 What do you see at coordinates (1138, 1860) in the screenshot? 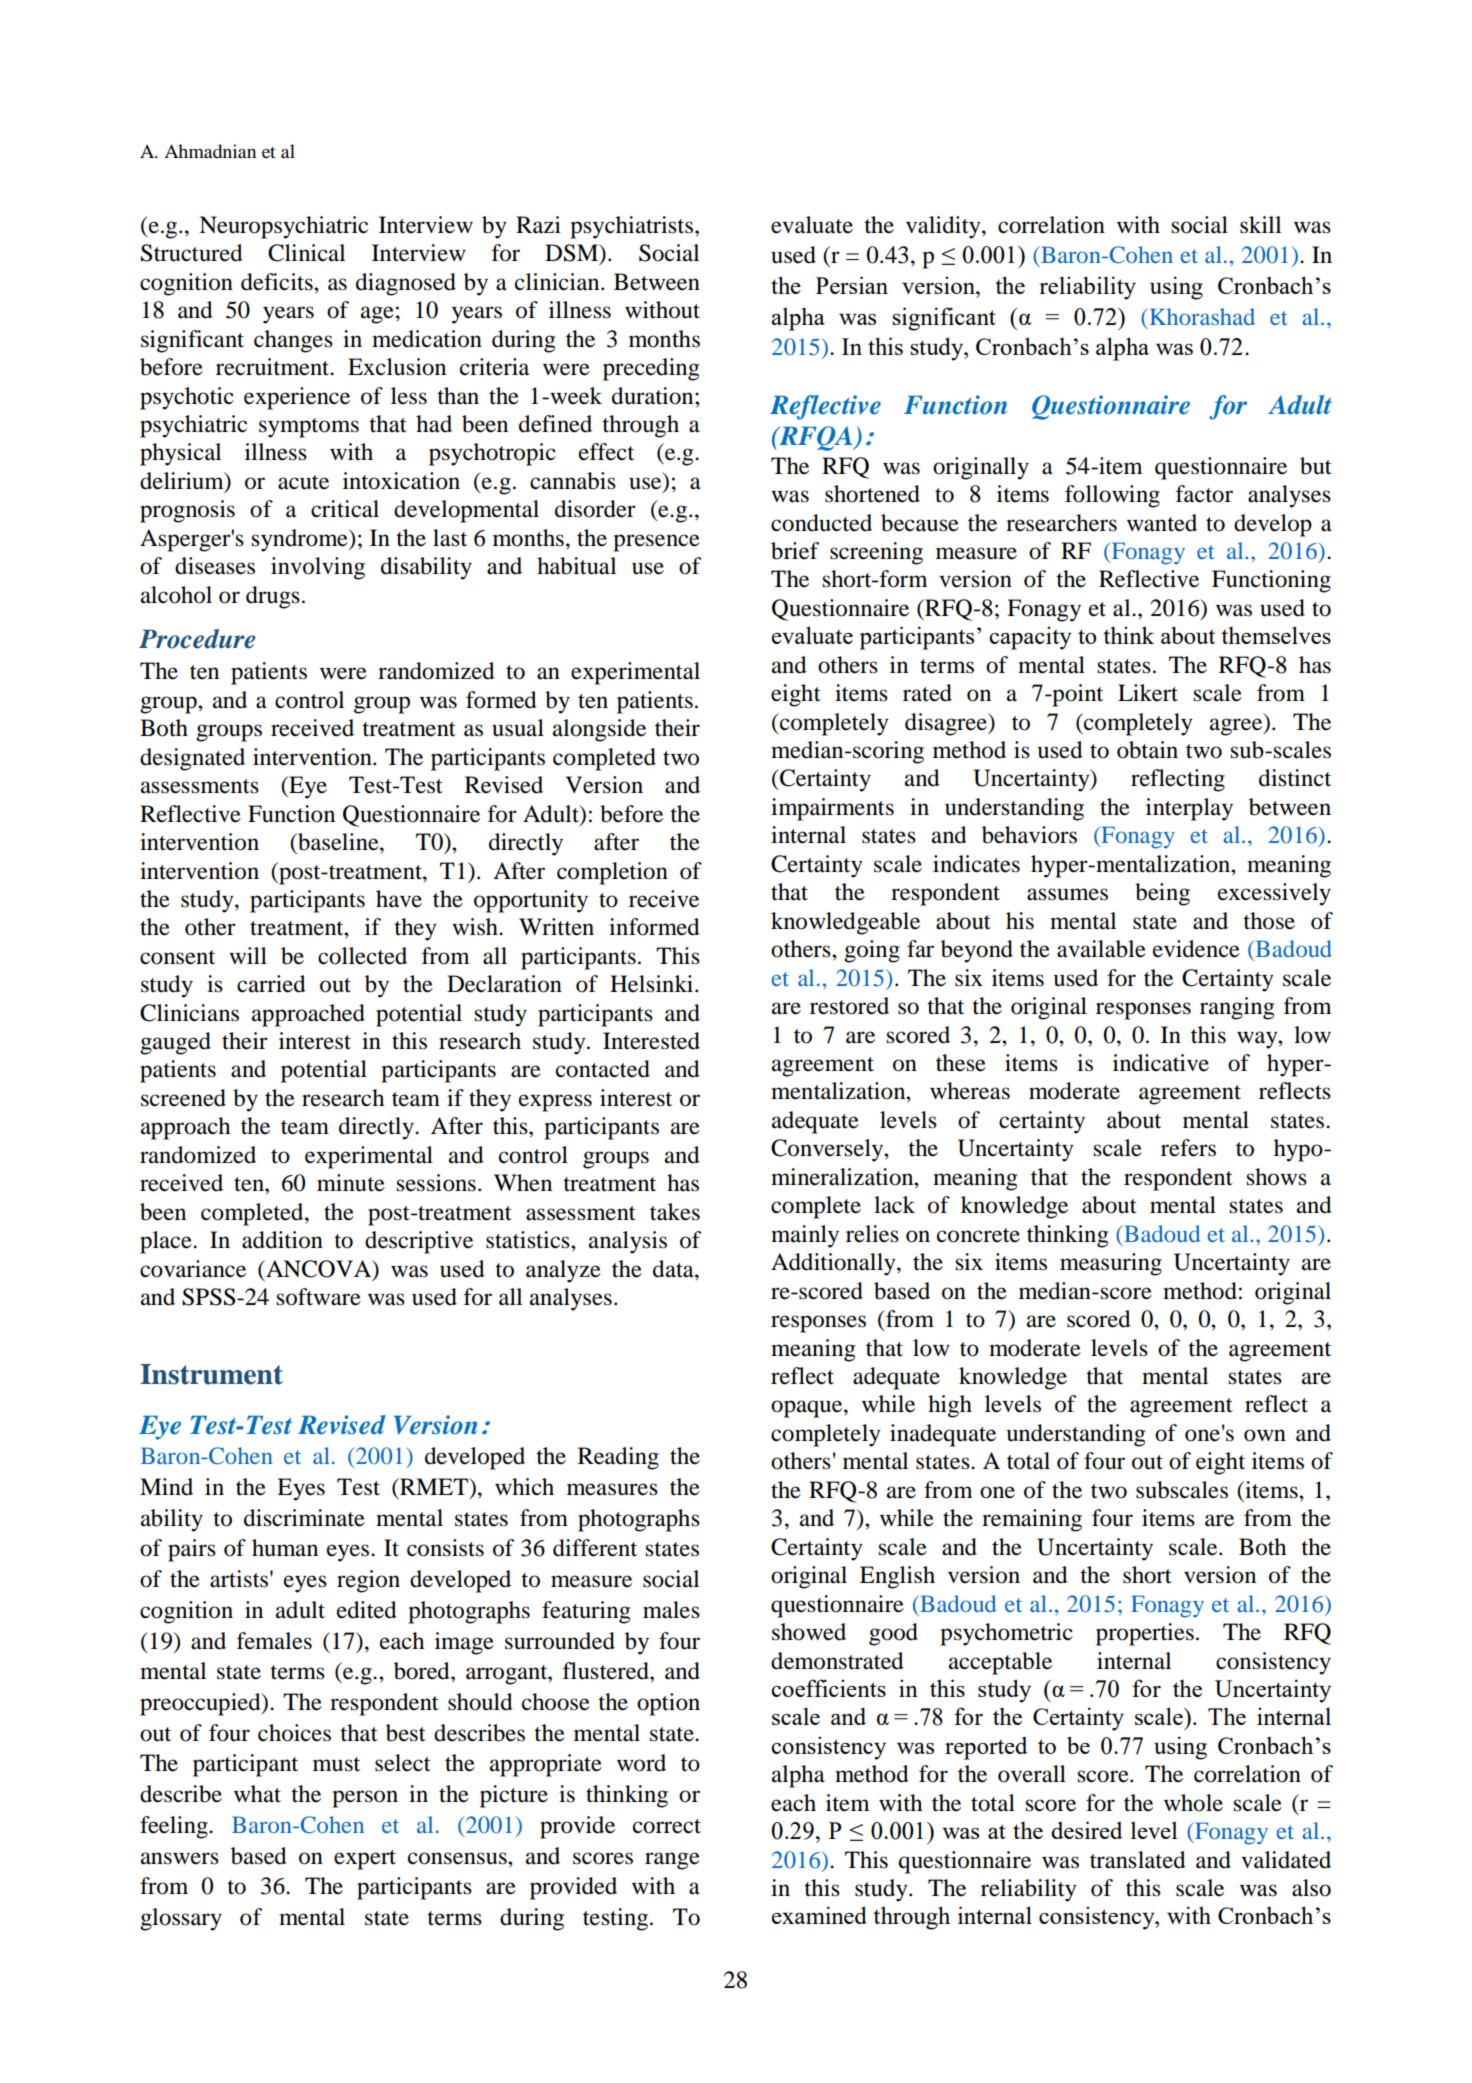
I see `translated` at bounding box center [1138, 1860].
